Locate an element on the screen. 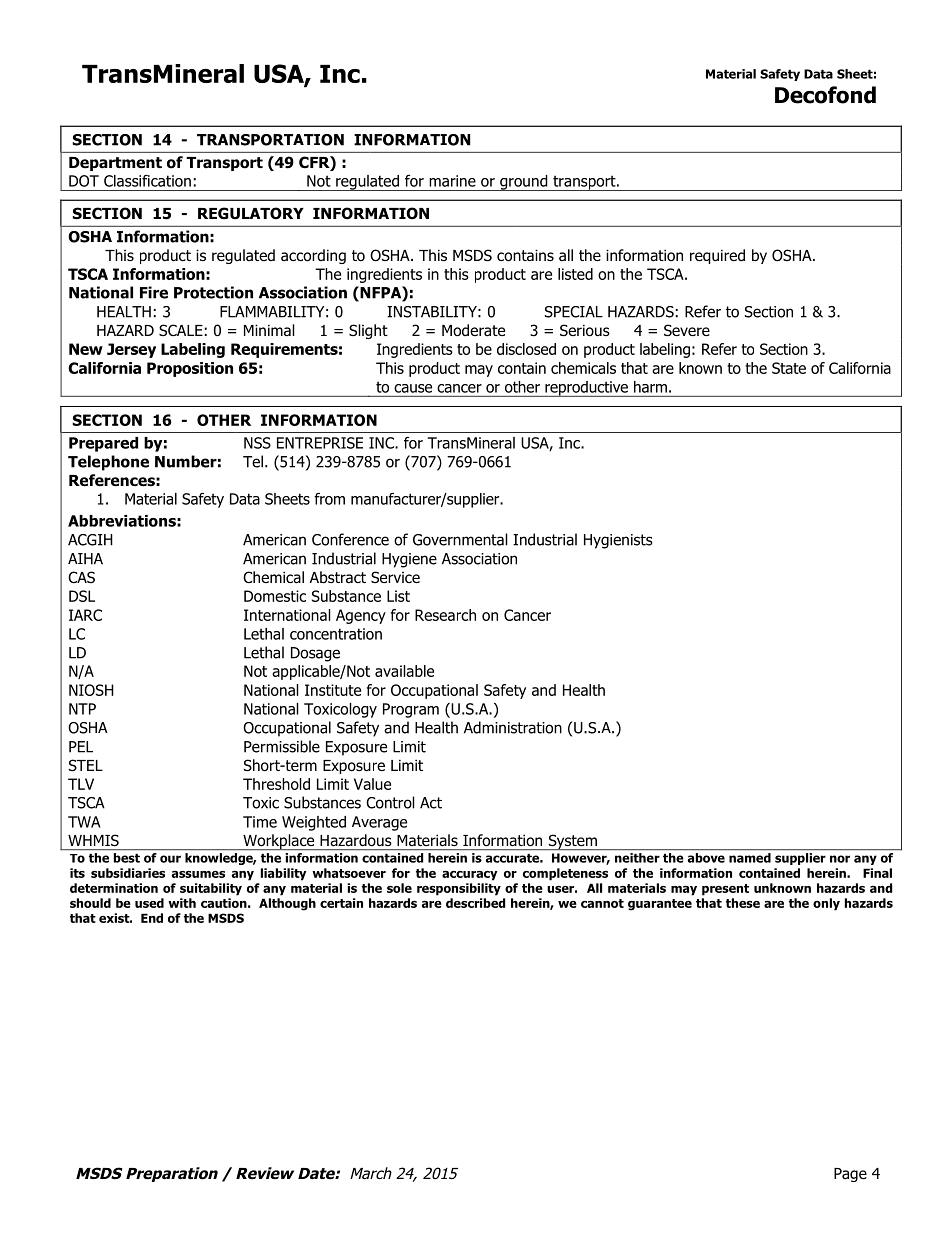  only is located at coordinates (826, 904).
